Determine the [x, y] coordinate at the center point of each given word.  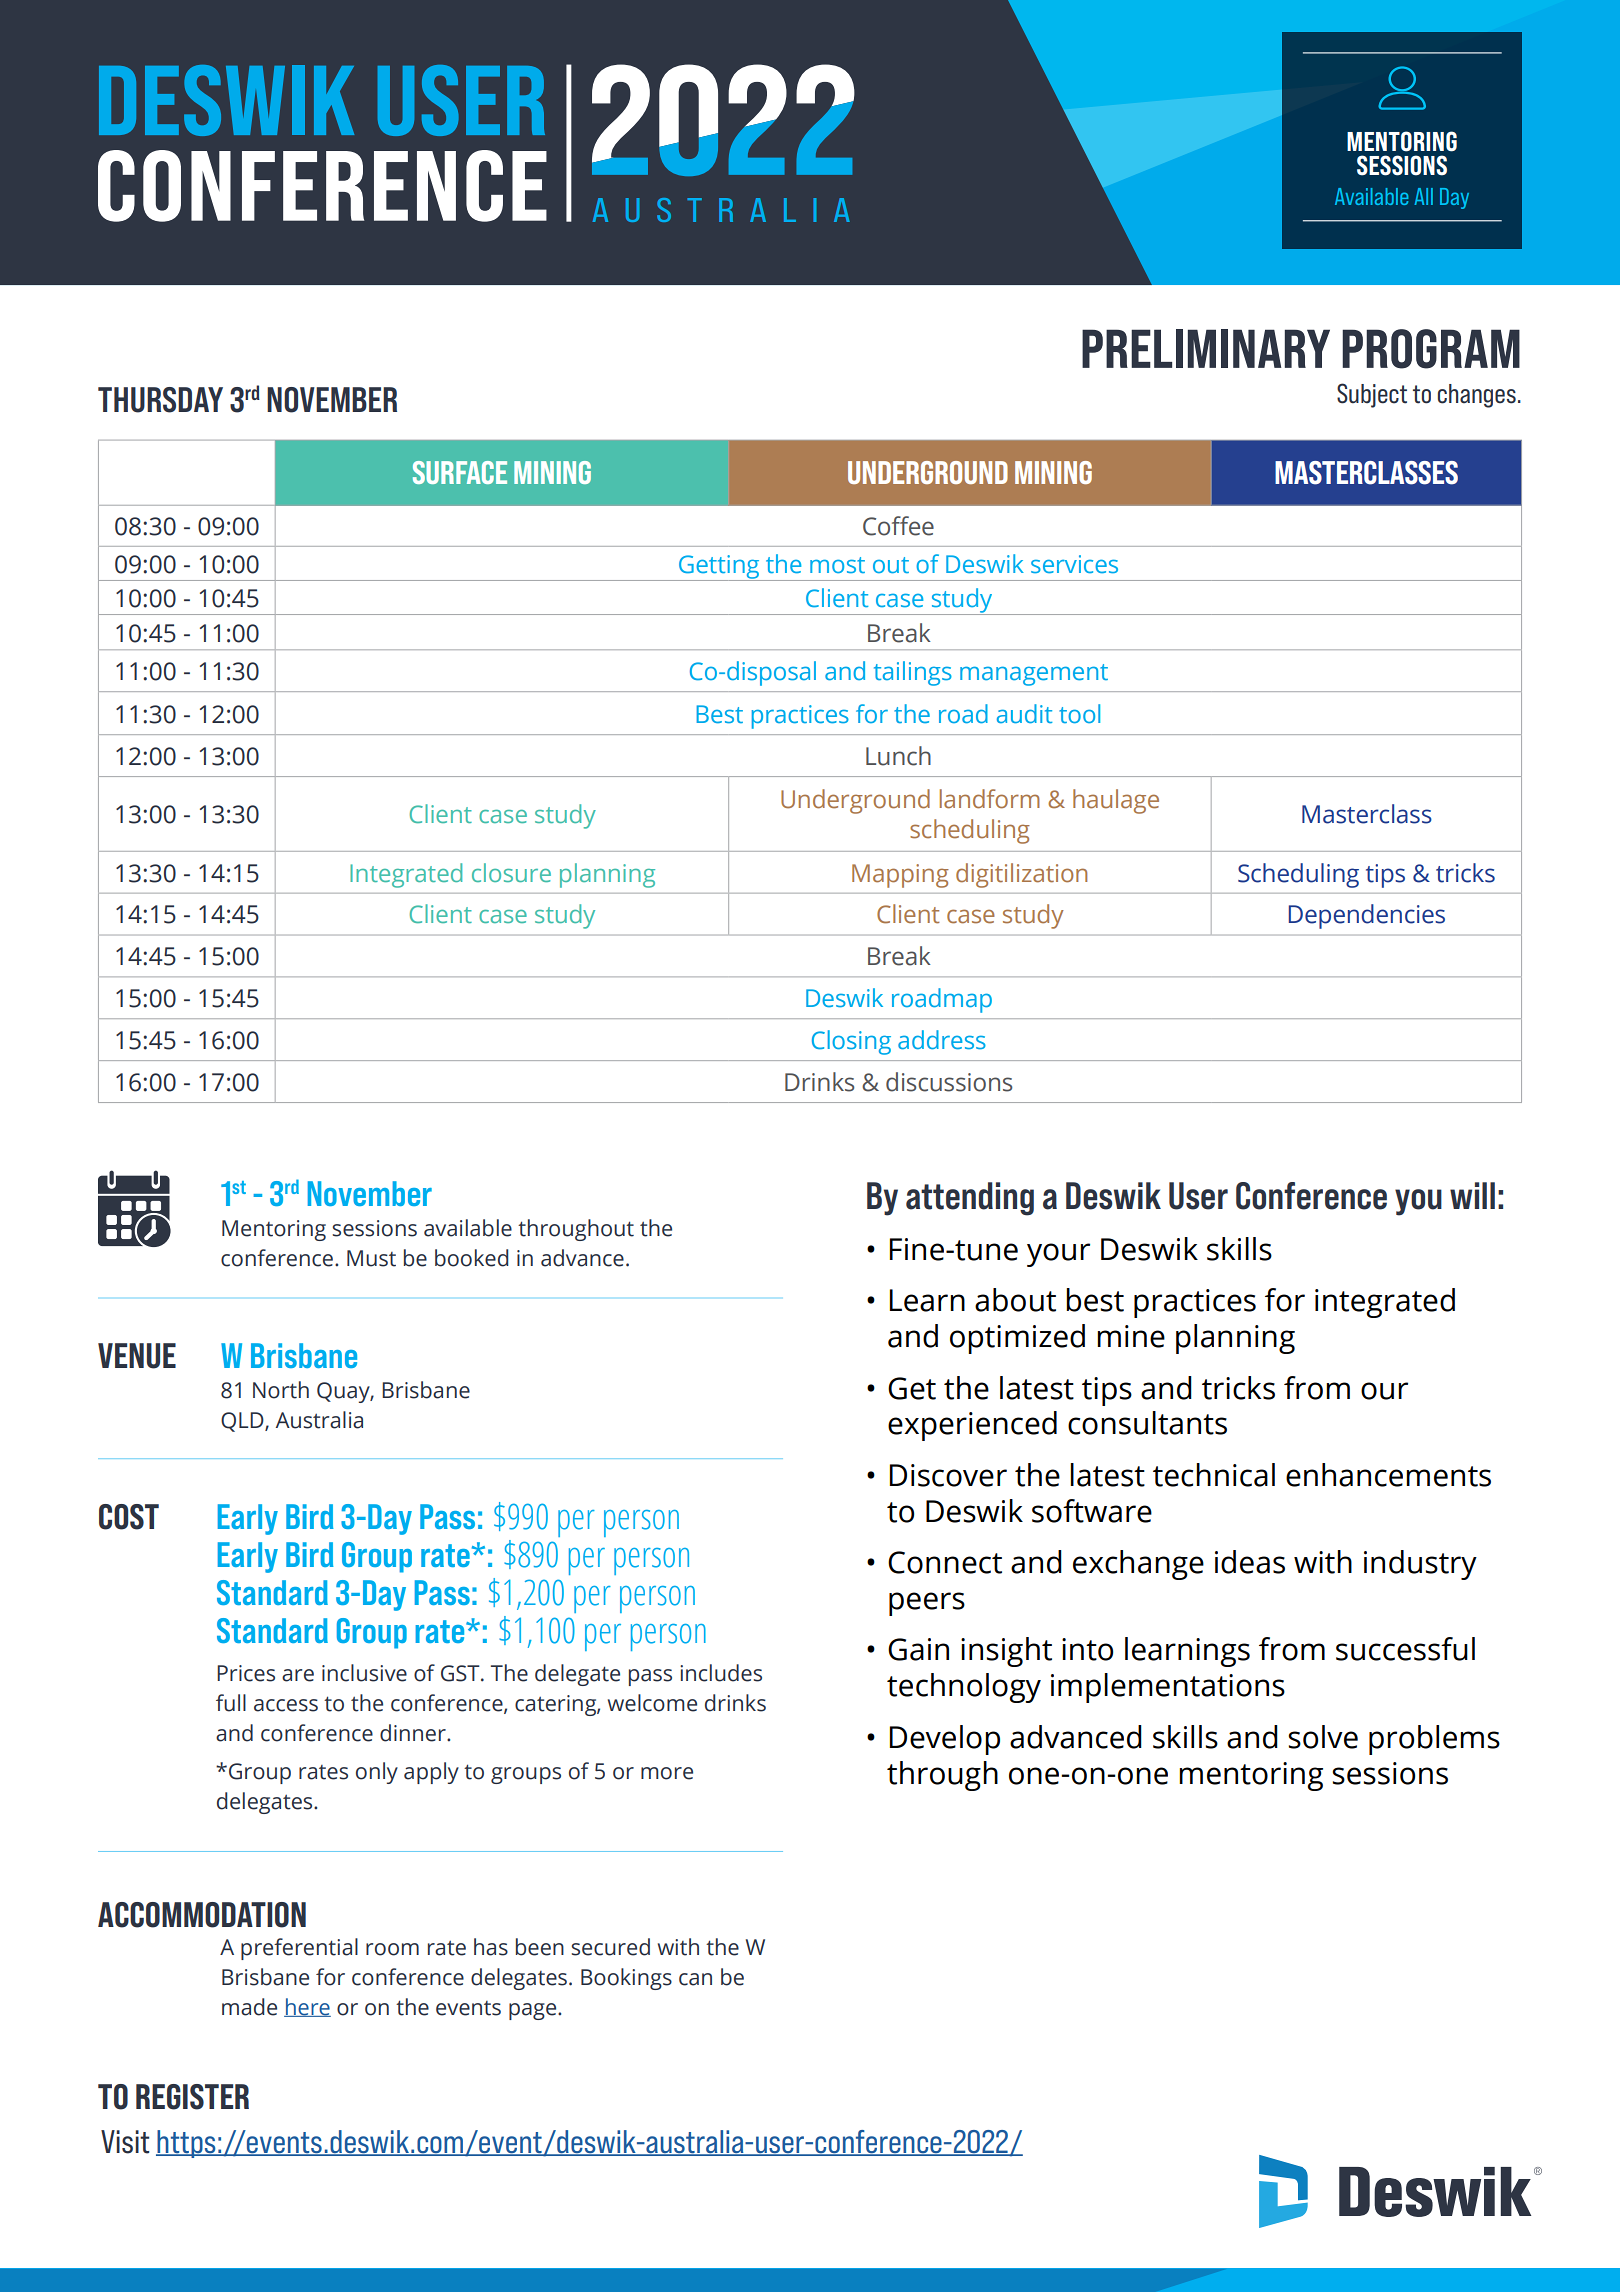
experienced [972, 1426]
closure [511, 872]
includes [721, 1673]
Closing [851, 1042]
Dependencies [1367, 916]
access [286, 1705]
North [281, 1390]
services [1074, 564]
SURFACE [460, 472]
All [1423, 196]
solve [1323, 1737]
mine [1131, 1336]
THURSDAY [160, 400]
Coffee [898, 526]
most [837, 565]
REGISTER [192, 2097]
